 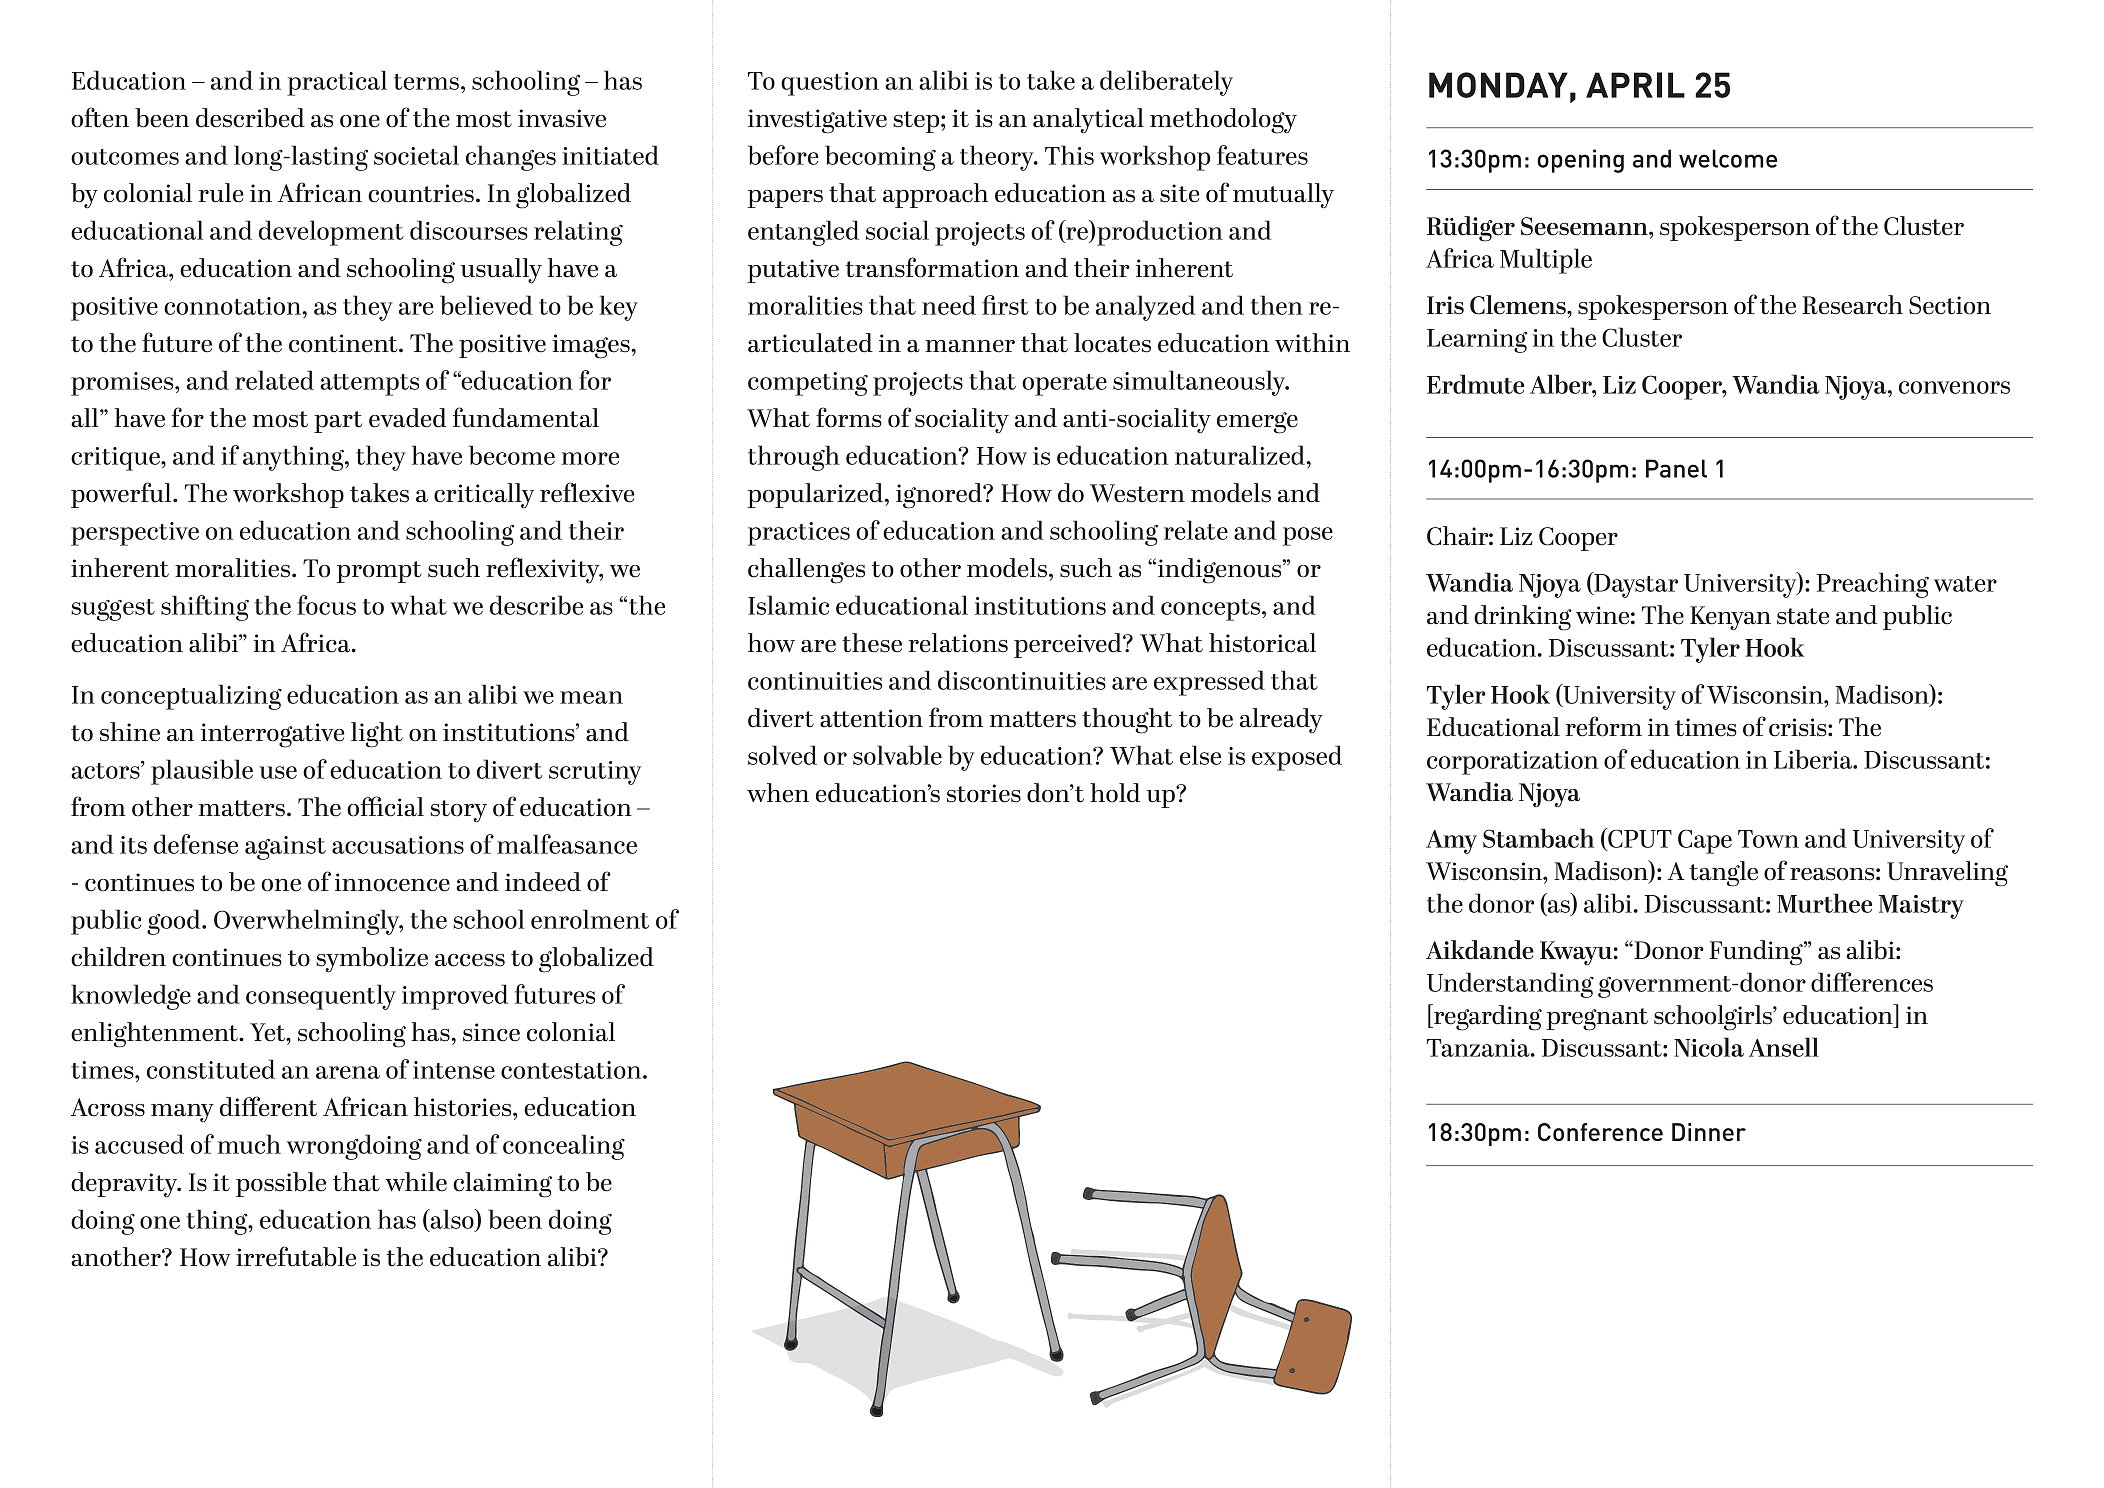 What do you see at coordinates (1728, 158) in the page?
I see `welcome` at bounding box center [1728, 158].
